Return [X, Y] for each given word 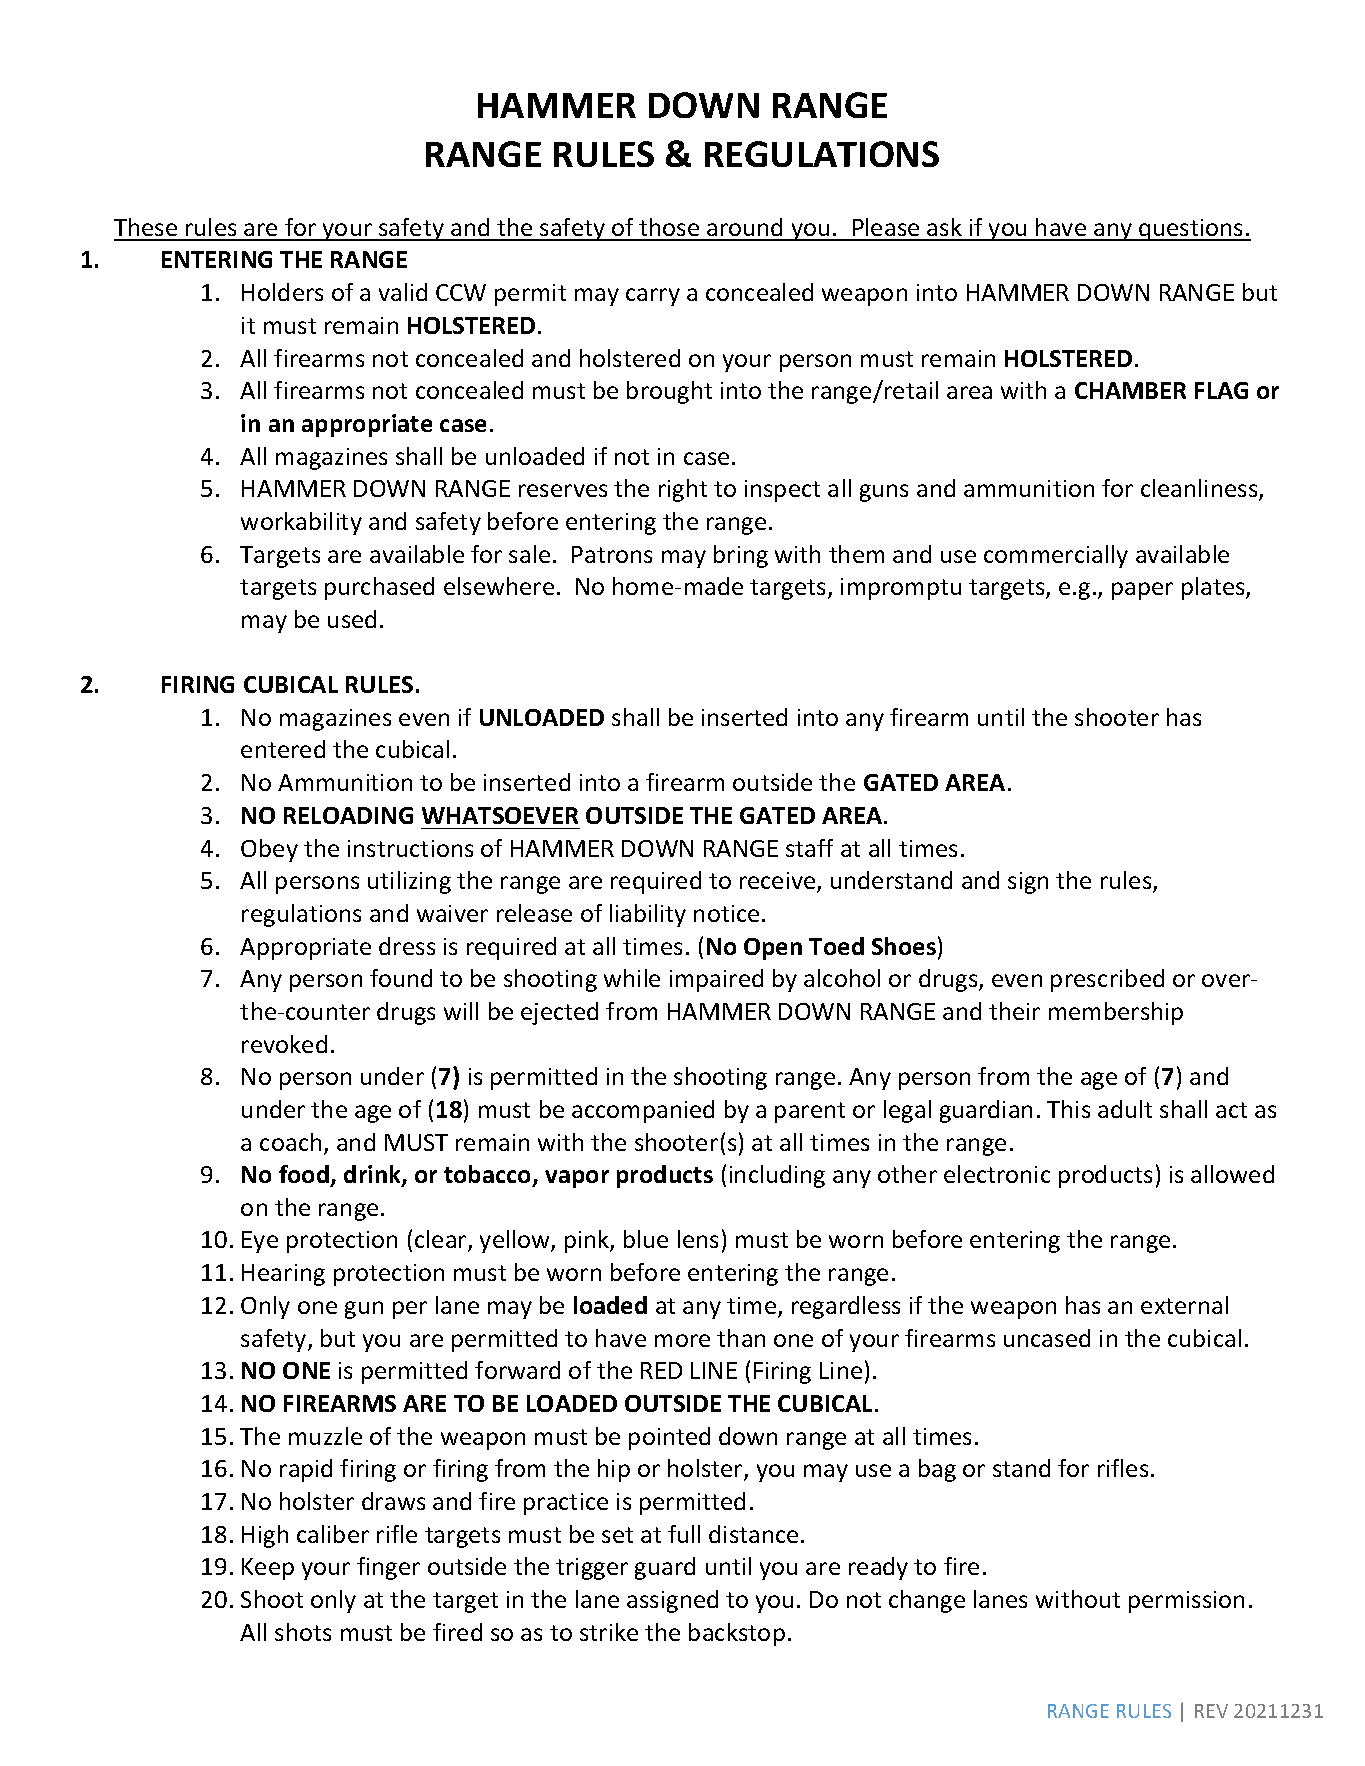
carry [653, 297]
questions [1191, 230]
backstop [737, 1634]
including [777, 1176]
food [304, 1174]
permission [1186, 1602]
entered [283, 749]
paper [1142, 591]
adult [1125, 1109]
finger [388, 1568]
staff [809, 848]
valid [403, 292]
